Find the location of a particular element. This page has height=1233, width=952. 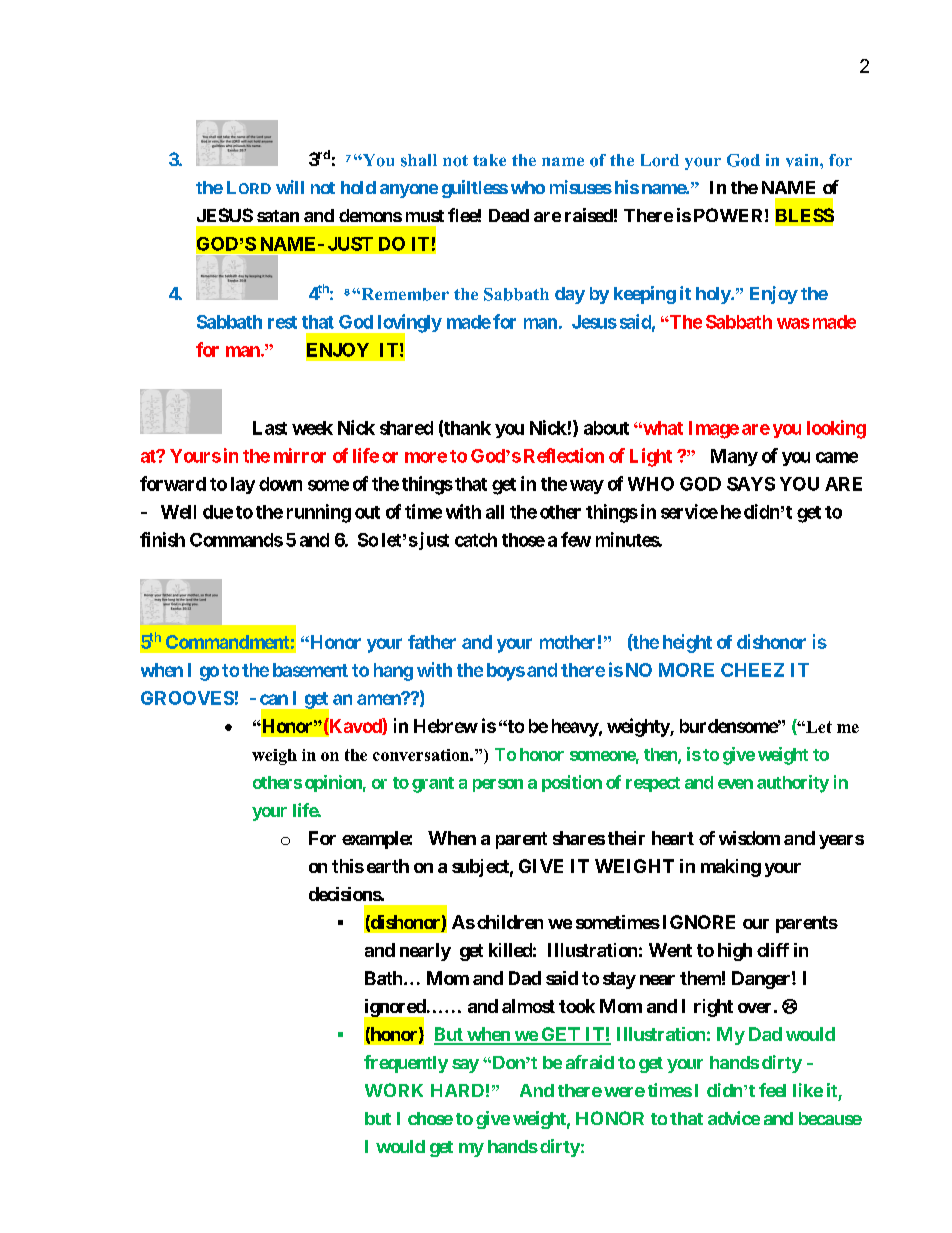

can is located at coordinates (274, 699).
